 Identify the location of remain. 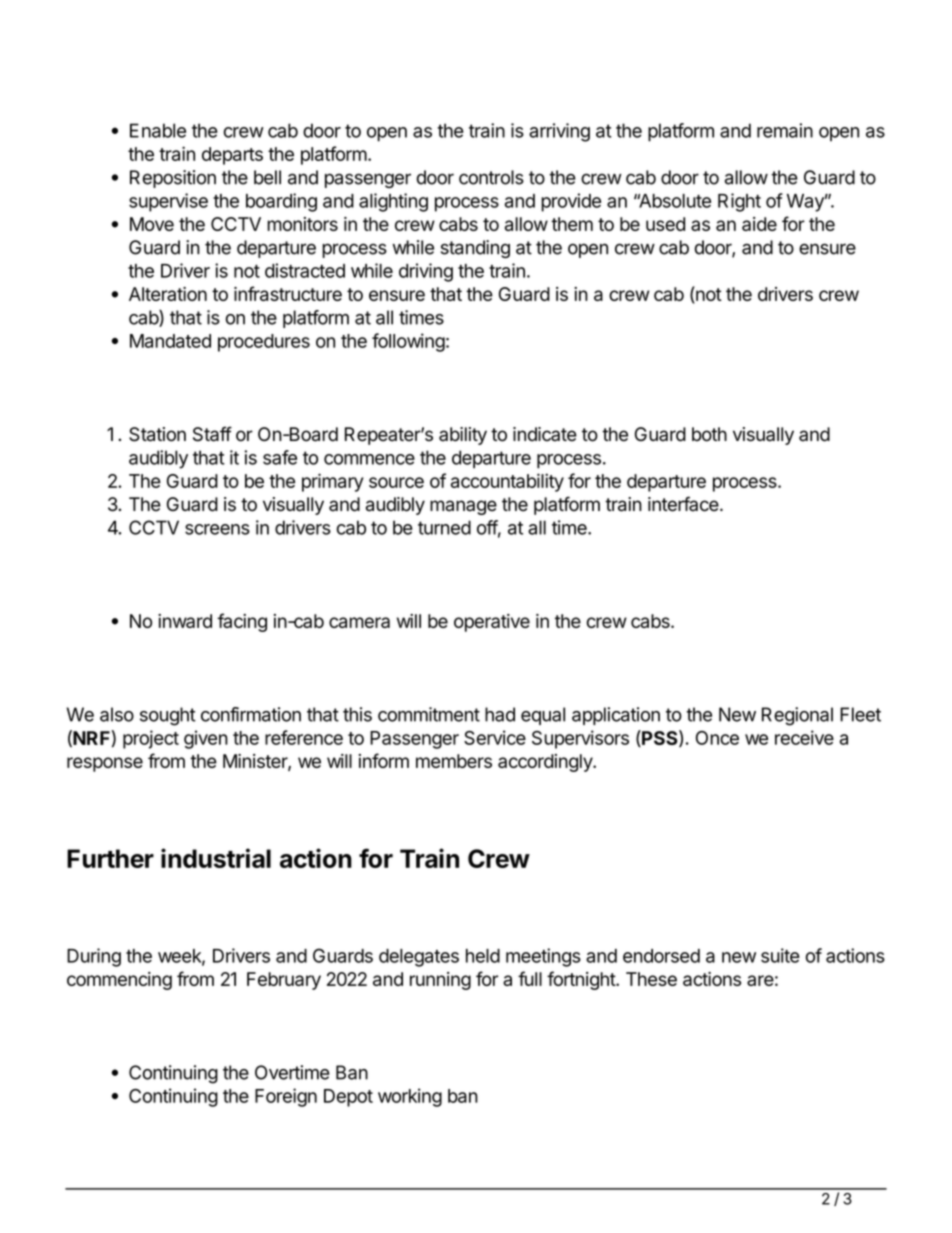
(785, 130).
